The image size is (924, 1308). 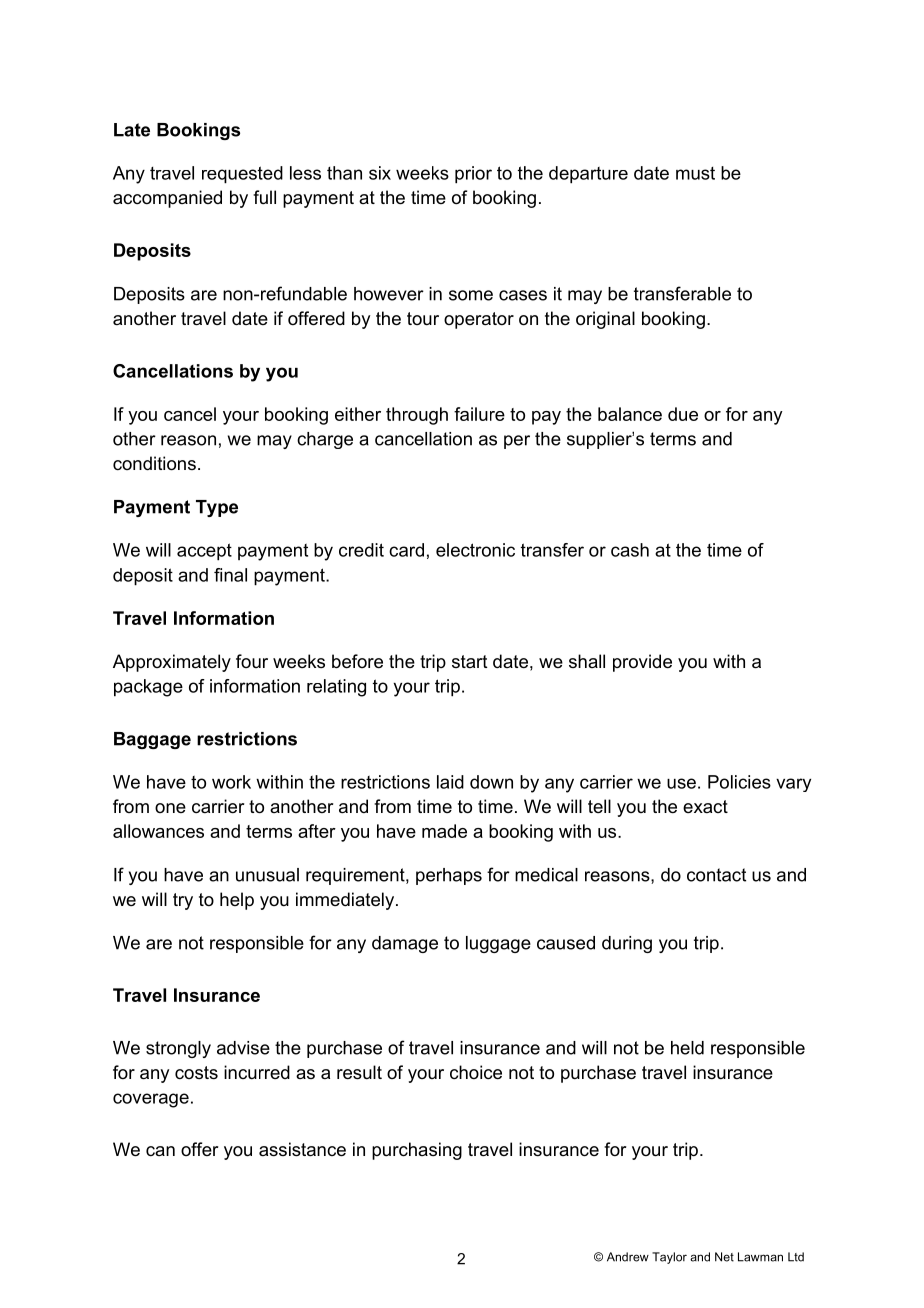 What do you see at coordinates (473, 175) in the screenshot?
I see `prior` at bounding box center [473, 175].
